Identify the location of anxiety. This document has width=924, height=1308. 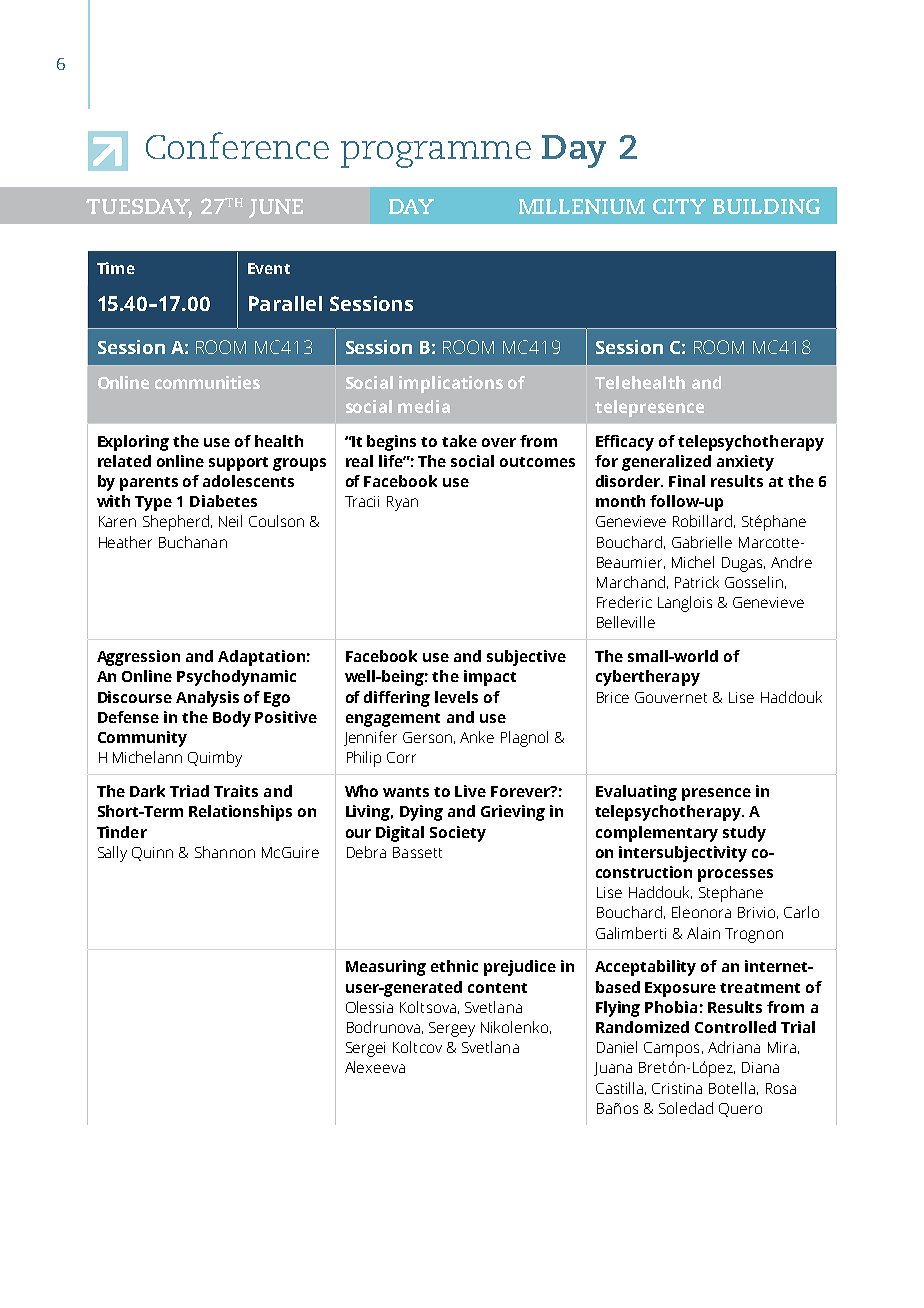
(745, 463).
